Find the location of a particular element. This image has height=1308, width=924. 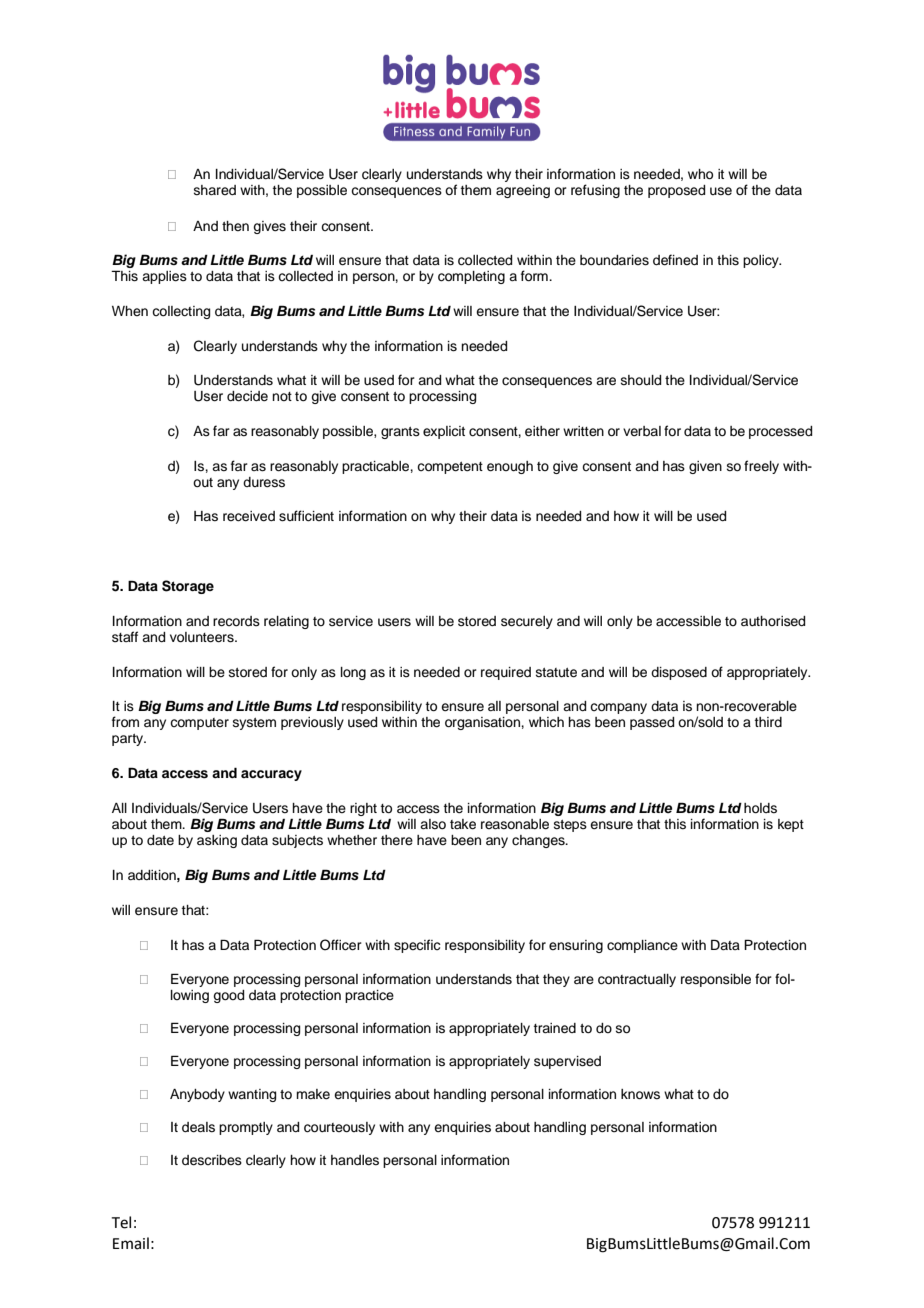

shared is located at coordinates (215, 190).
